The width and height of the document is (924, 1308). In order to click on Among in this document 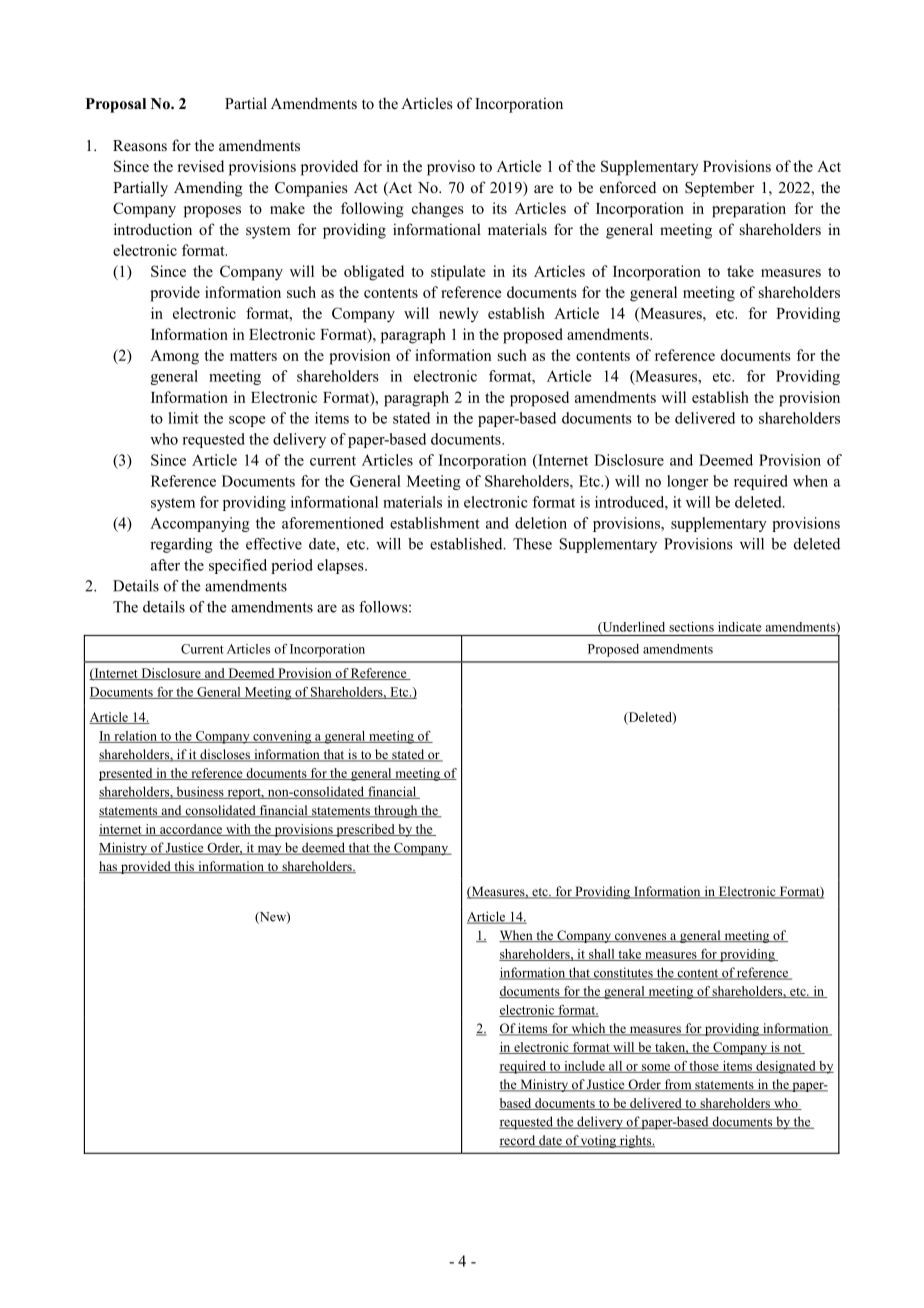, I will do `click(174, 357)`.
